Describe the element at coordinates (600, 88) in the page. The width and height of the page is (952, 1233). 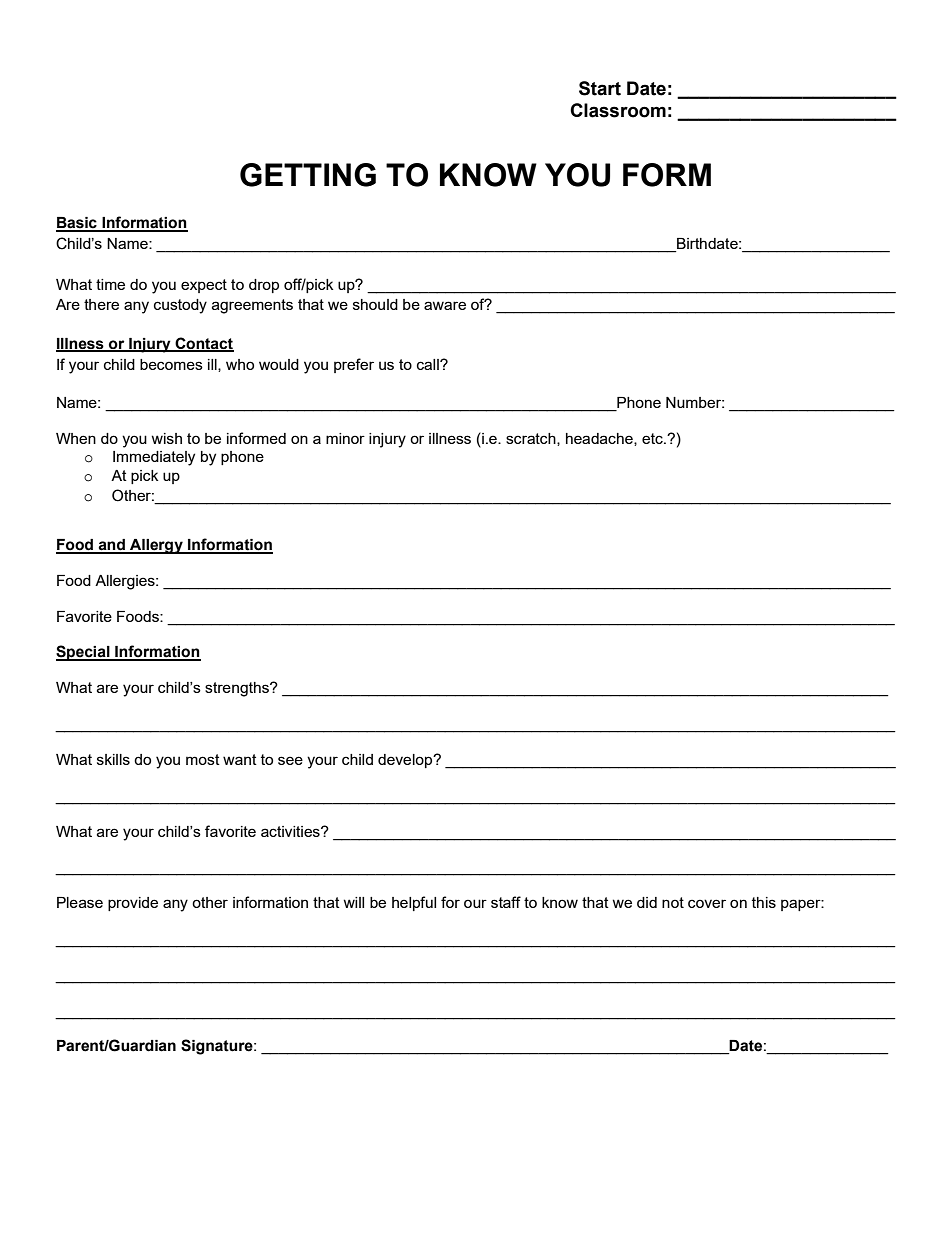
I see `Start` at that location.
